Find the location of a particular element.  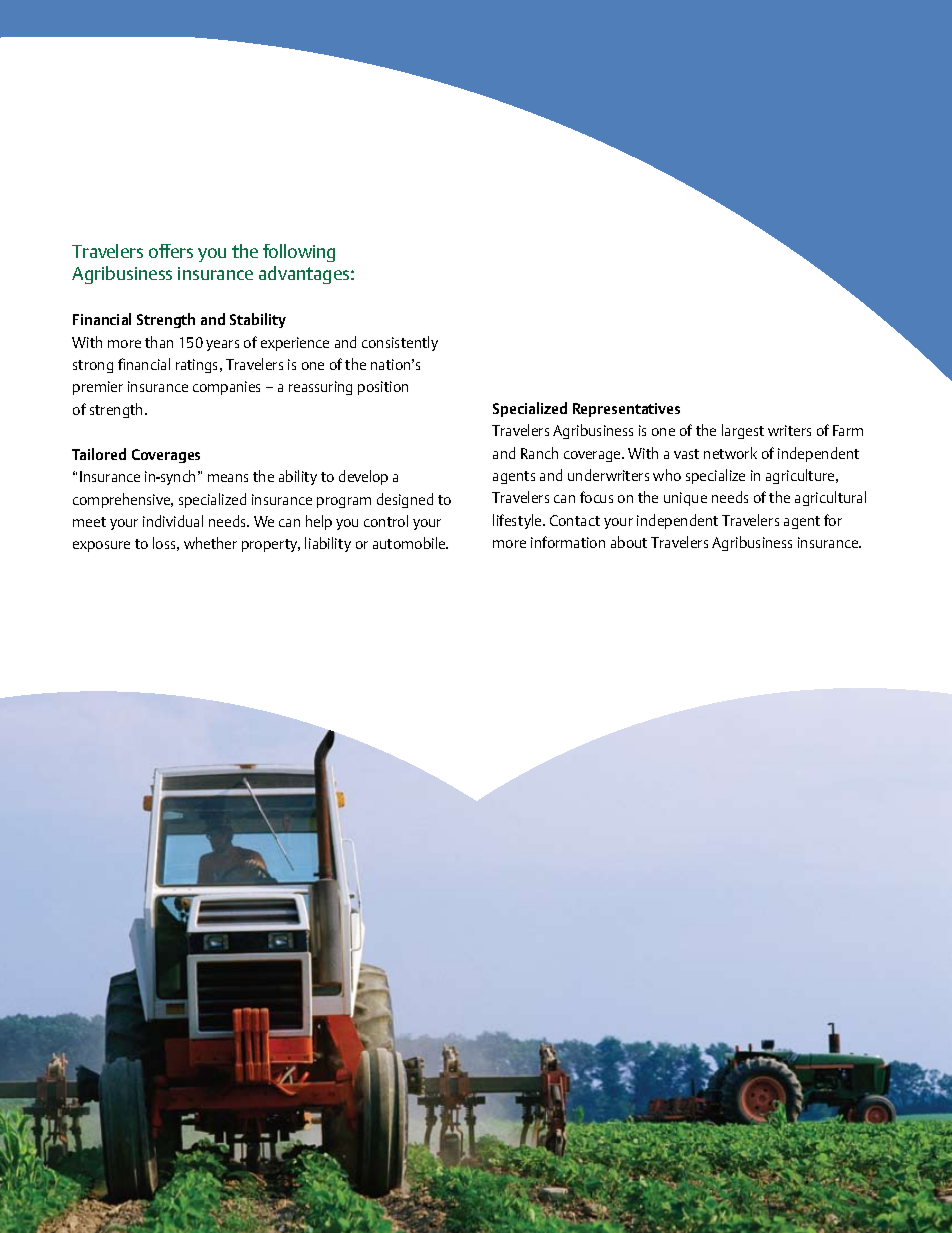

offers is located at coordinates (171, 251).
